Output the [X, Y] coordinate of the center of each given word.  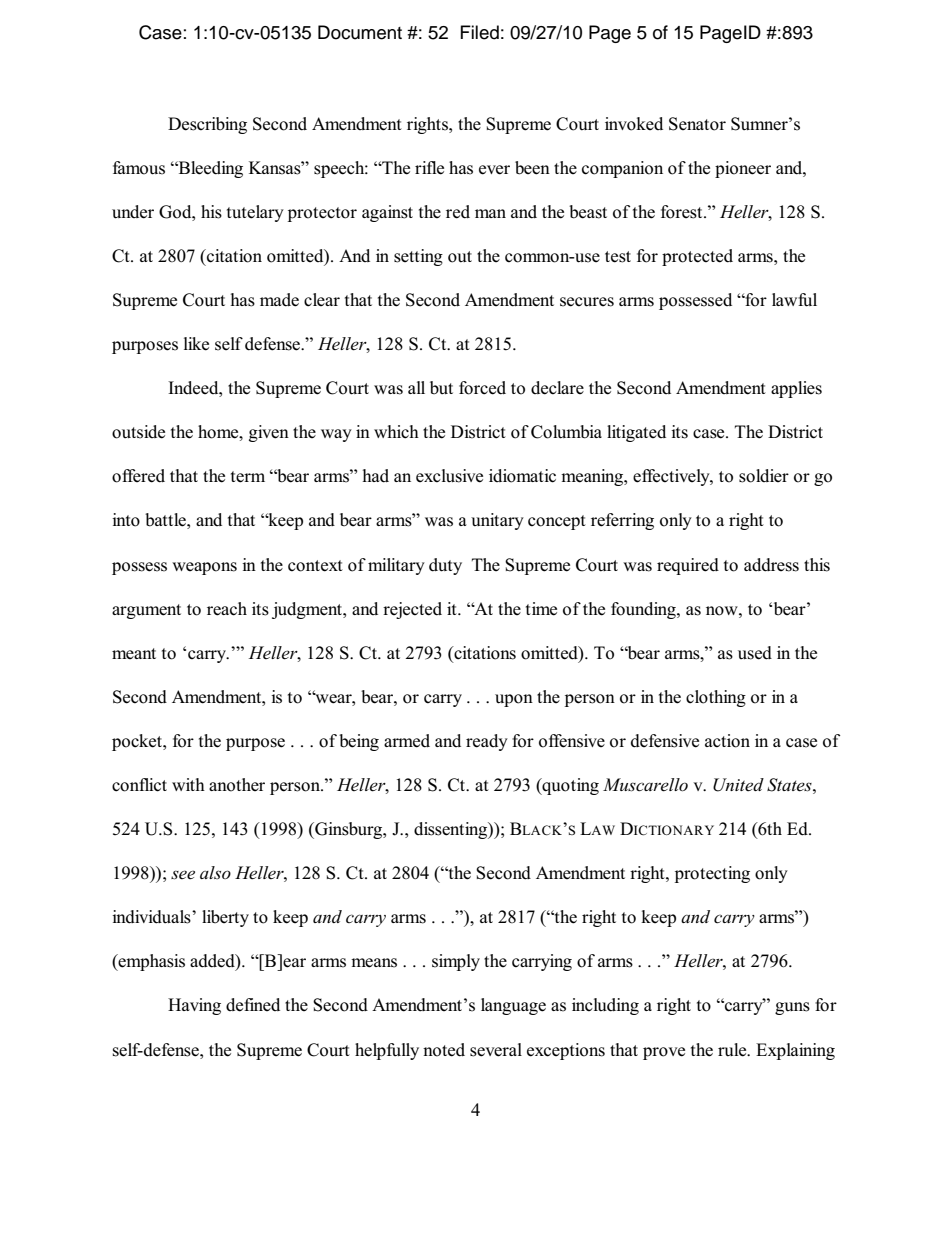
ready [487, 742]
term [248, 477]
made [279, 300]
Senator [697, 124]
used [755, 653]
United [738, 785]
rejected [412, 610]
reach [227, 609]
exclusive [449, 476]
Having [194, 1006]
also [215, 872]
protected [697, 257]
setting [418, 257]
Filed [480, 32]
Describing [207, 125]
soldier [764, 476]
